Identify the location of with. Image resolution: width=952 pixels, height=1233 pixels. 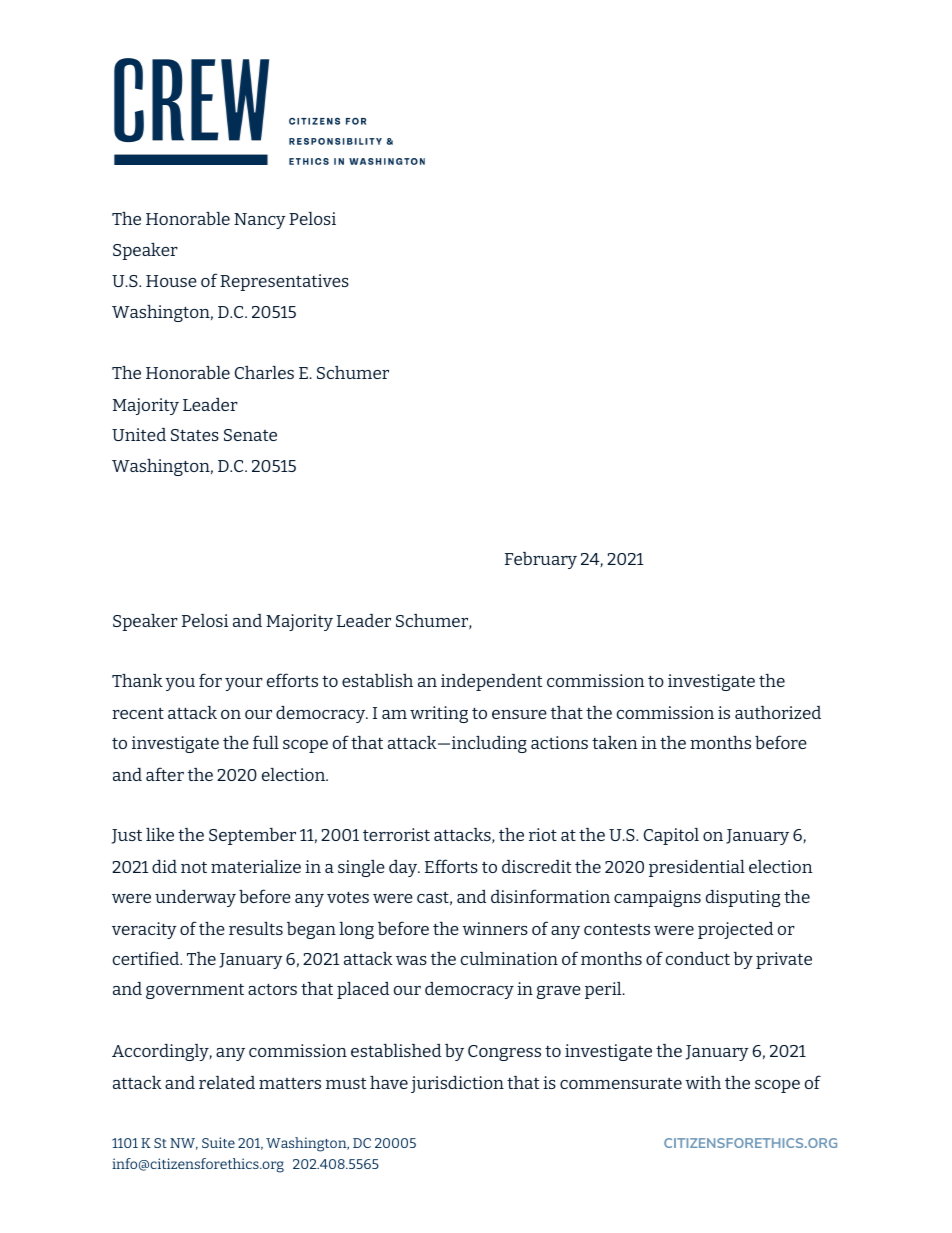
(703, 1082).
